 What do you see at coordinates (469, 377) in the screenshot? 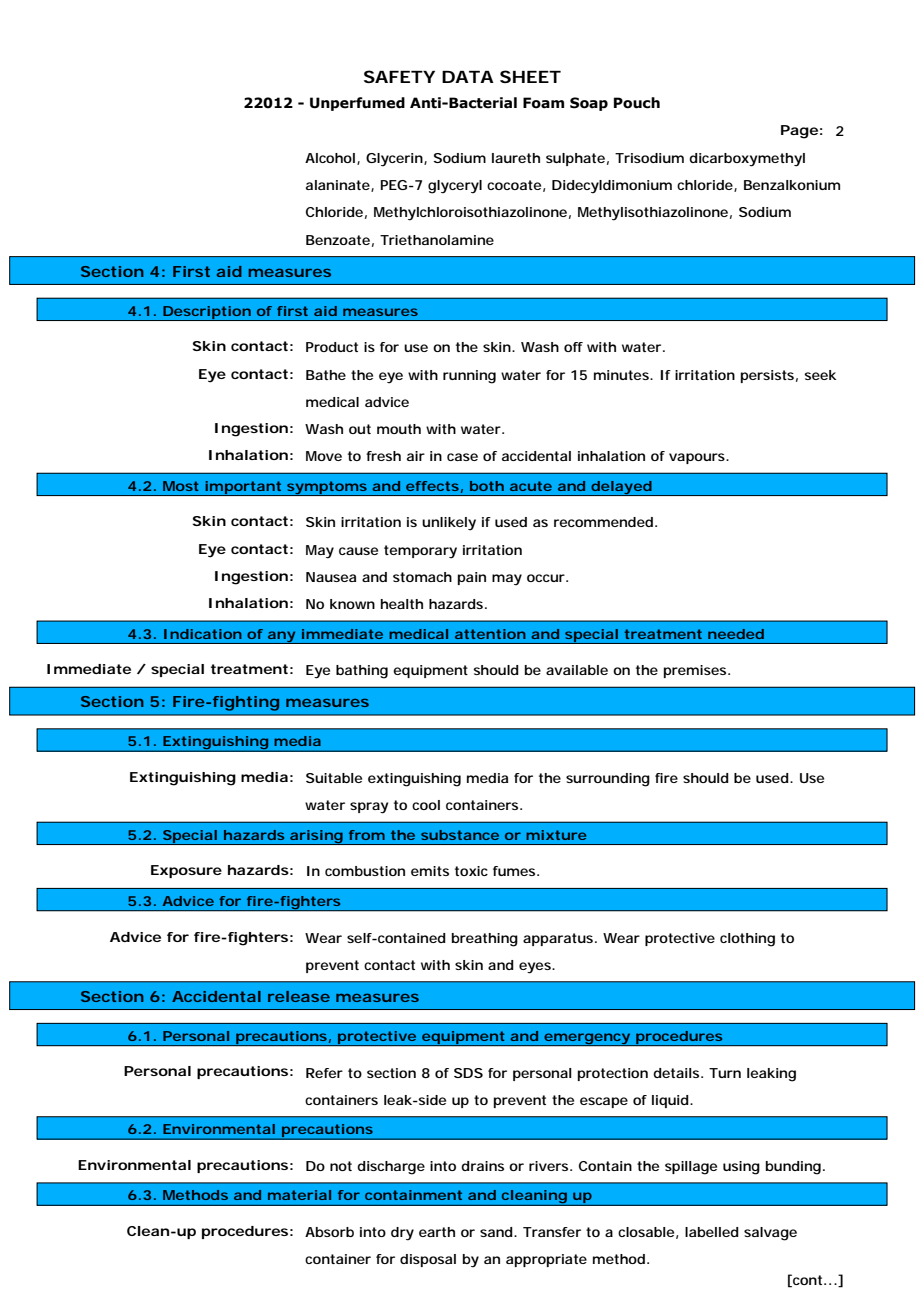
I see `running` at bounding box center [469, 377].
